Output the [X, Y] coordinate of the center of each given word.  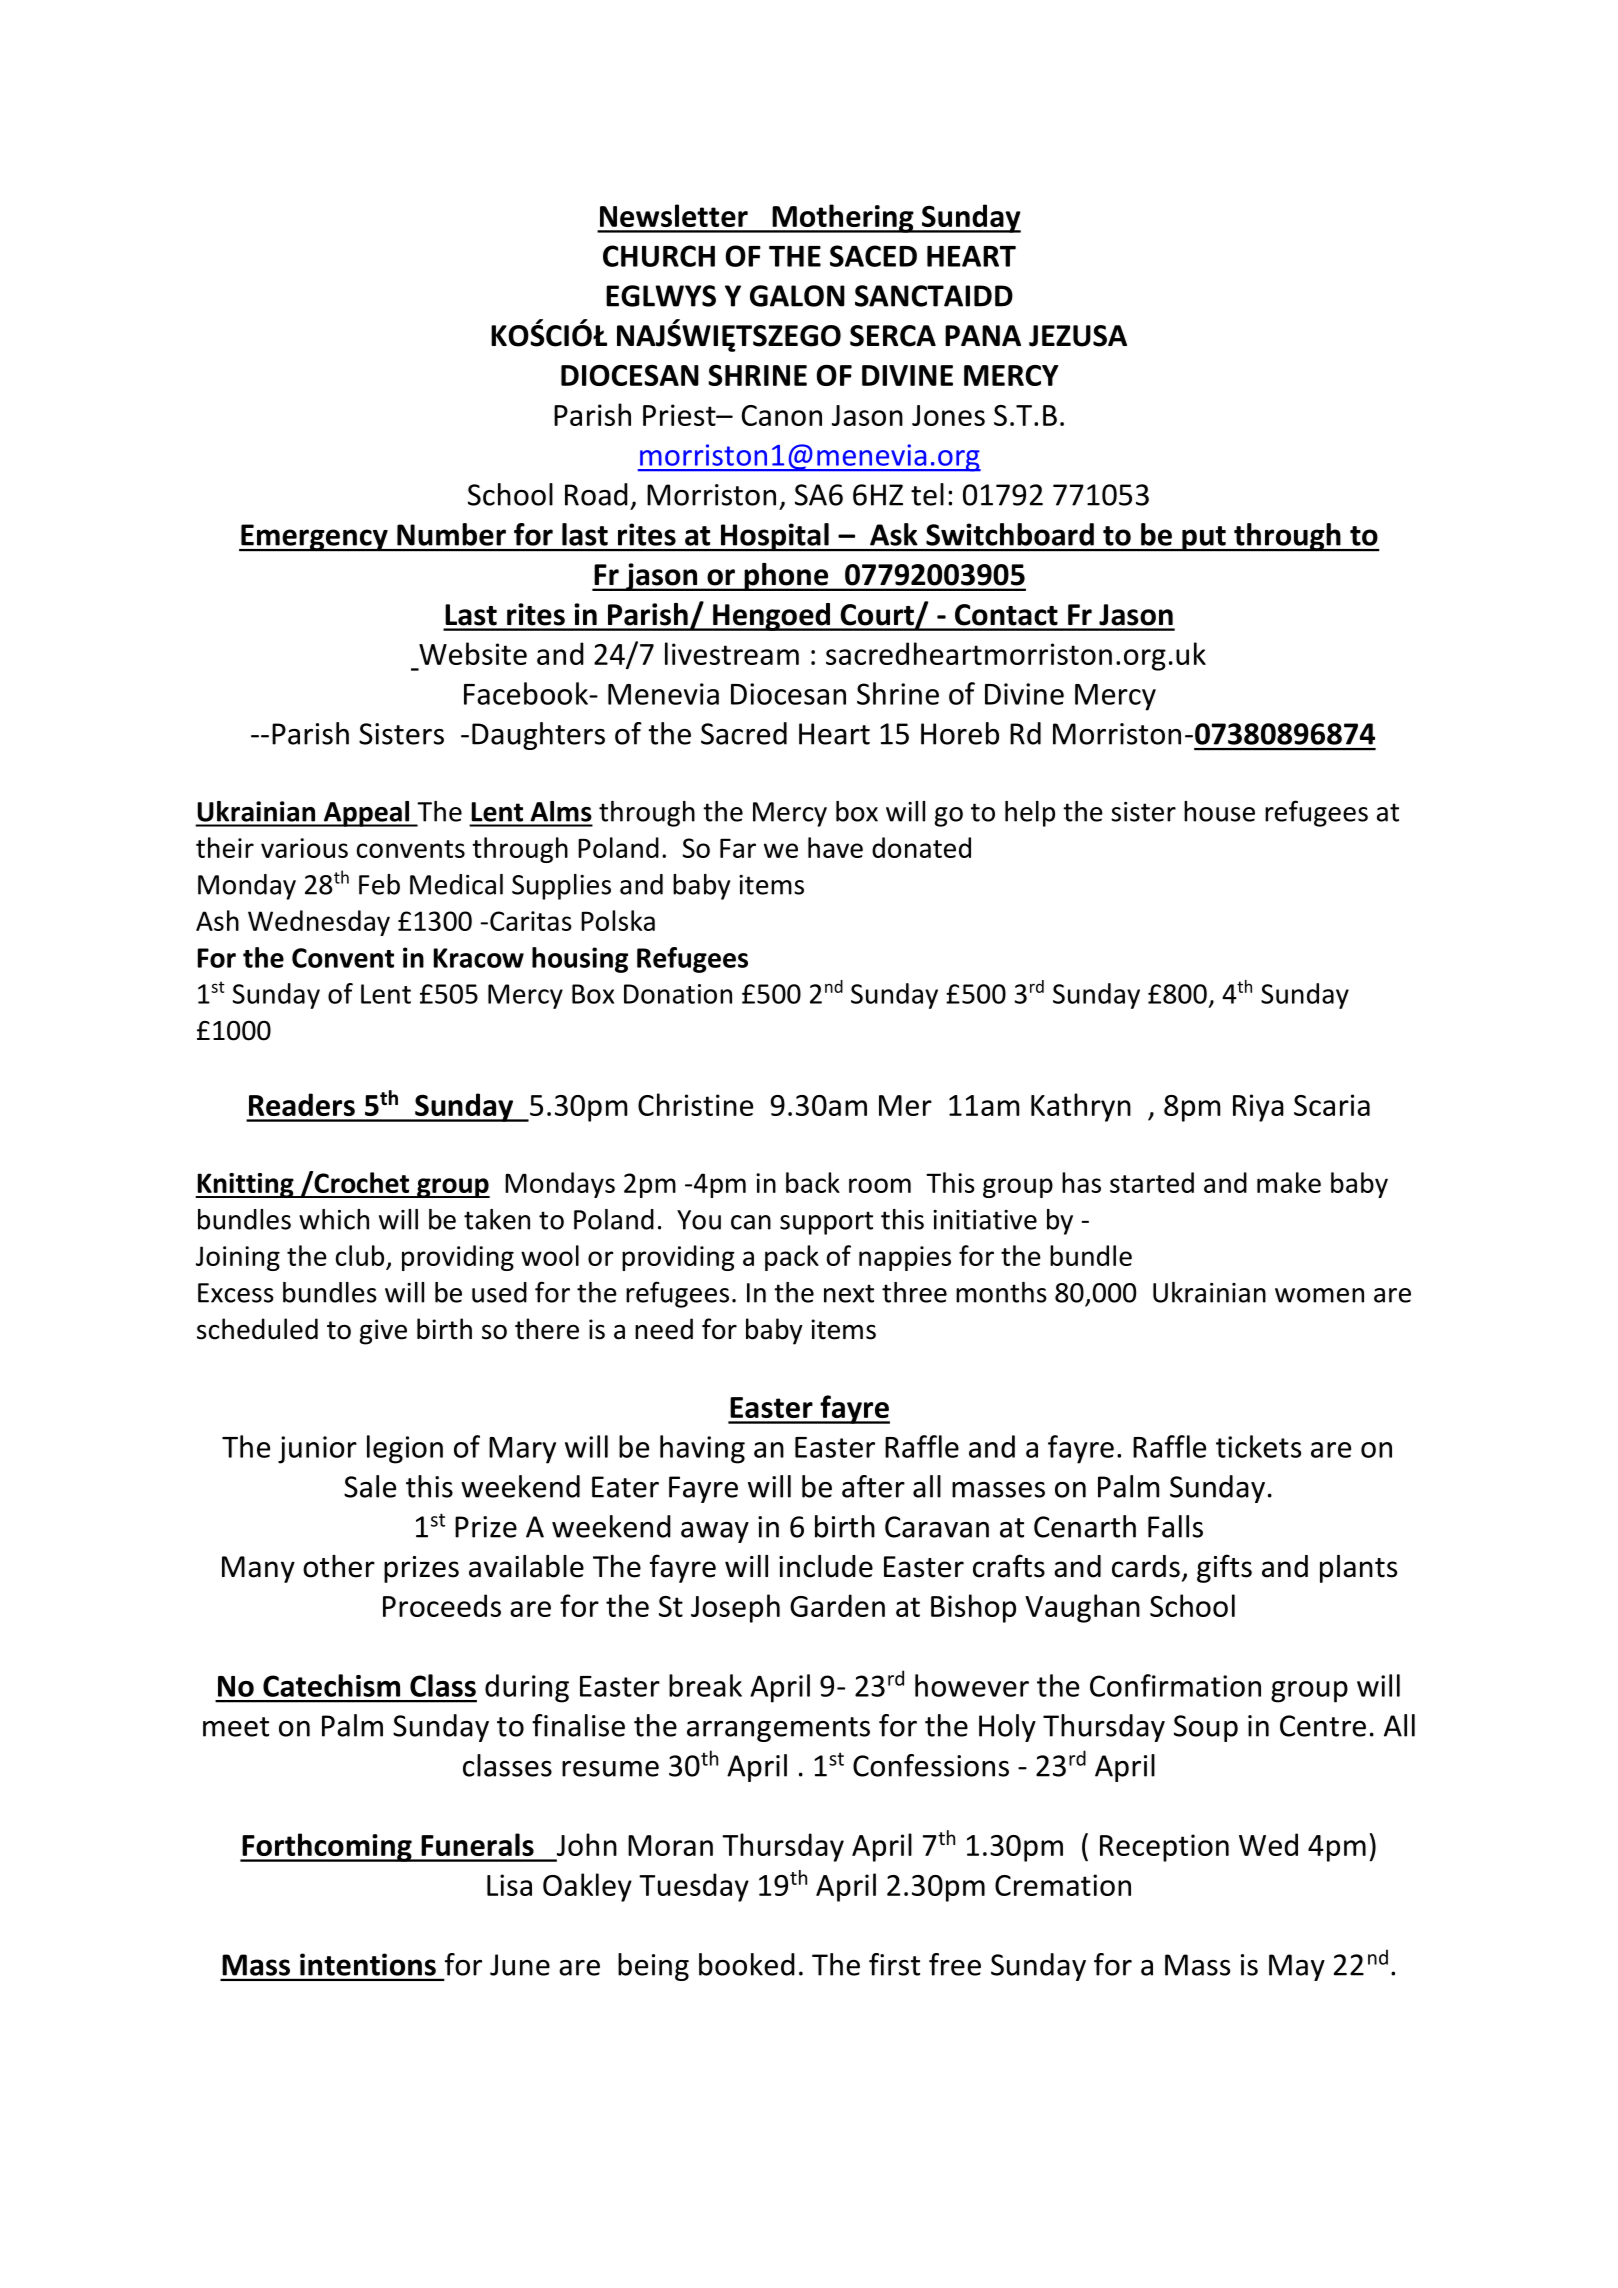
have [835, 847]
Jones [948, 415]
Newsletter [674, 215]
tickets [1258, 1446]
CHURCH [659, 256]
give [383, 1332]
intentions [368, 1964]
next [849, 1293]
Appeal [366, 814]
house [1219, 811]
